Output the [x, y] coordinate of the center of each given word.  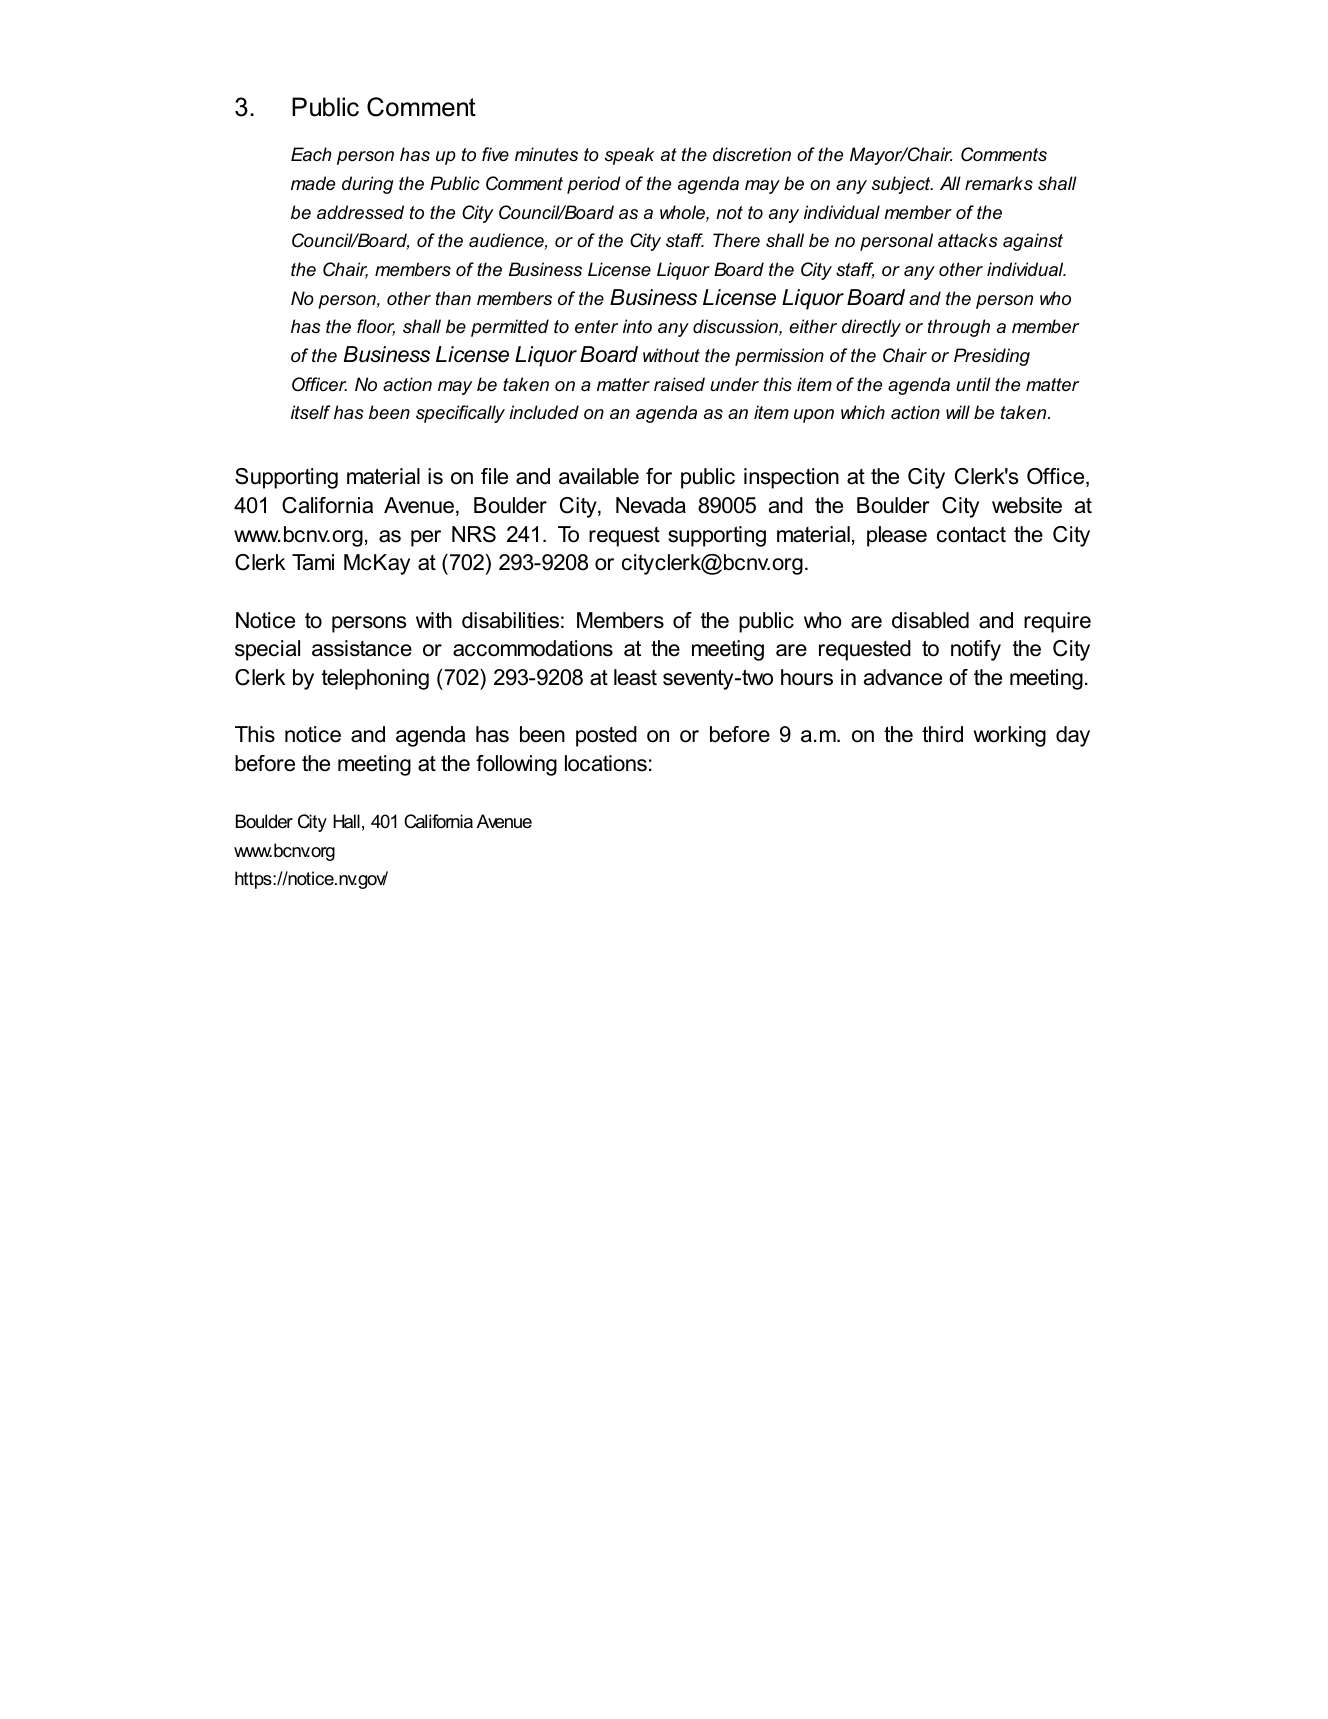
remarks [999, 183]
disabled [930, 620]
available [599, 476]
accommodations [533, 648]
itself [310, 412]
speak [629, 156]
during [367, 185]
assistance [362, 648]
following [516, 765]
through [959, 328]
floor [376, 327]
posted [606, 736]
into [637, 326]
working [1010, 736]
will [958, 412]
